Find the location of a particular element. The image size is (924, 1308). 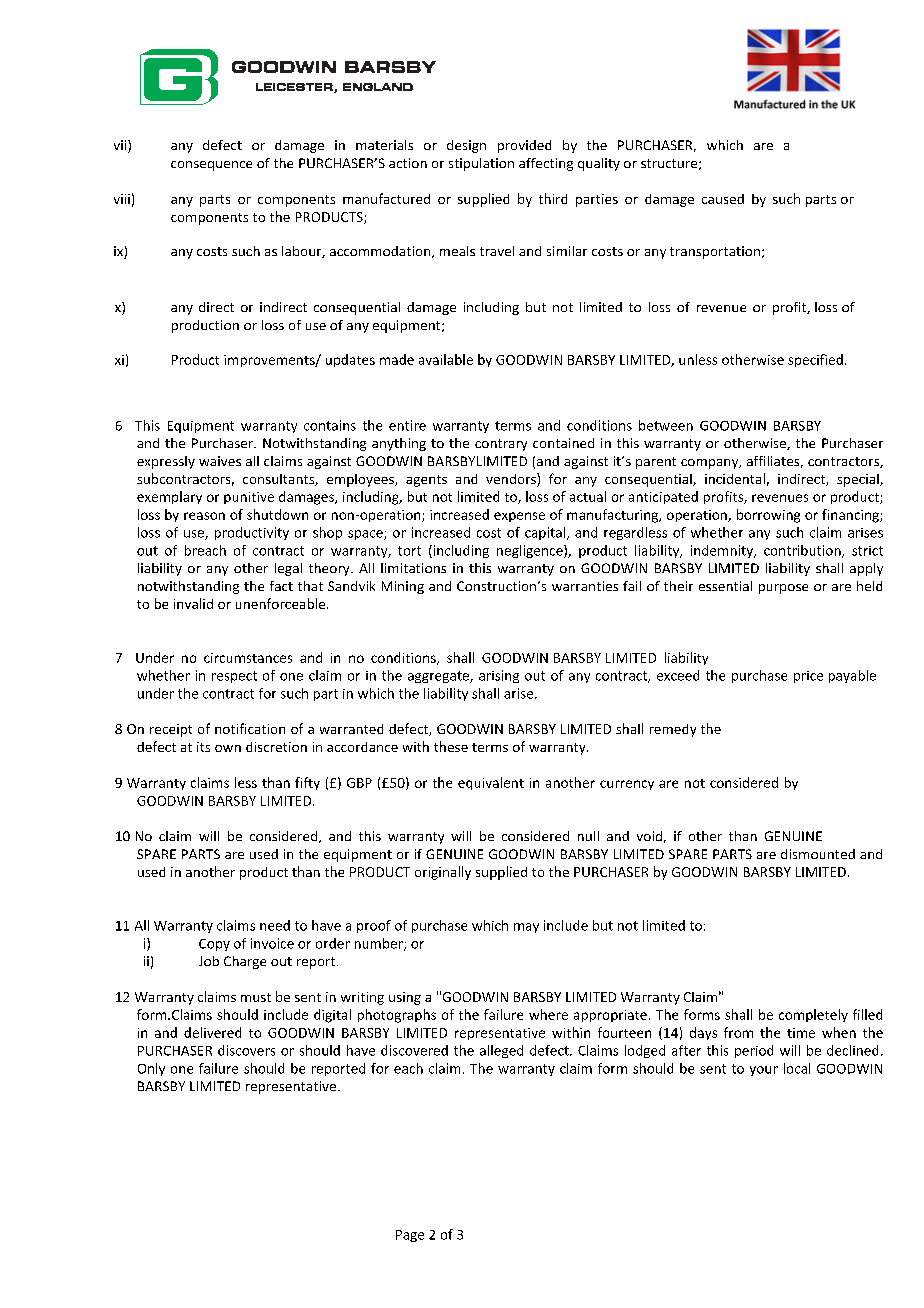

Only is located at coordinates (151, 1069).
